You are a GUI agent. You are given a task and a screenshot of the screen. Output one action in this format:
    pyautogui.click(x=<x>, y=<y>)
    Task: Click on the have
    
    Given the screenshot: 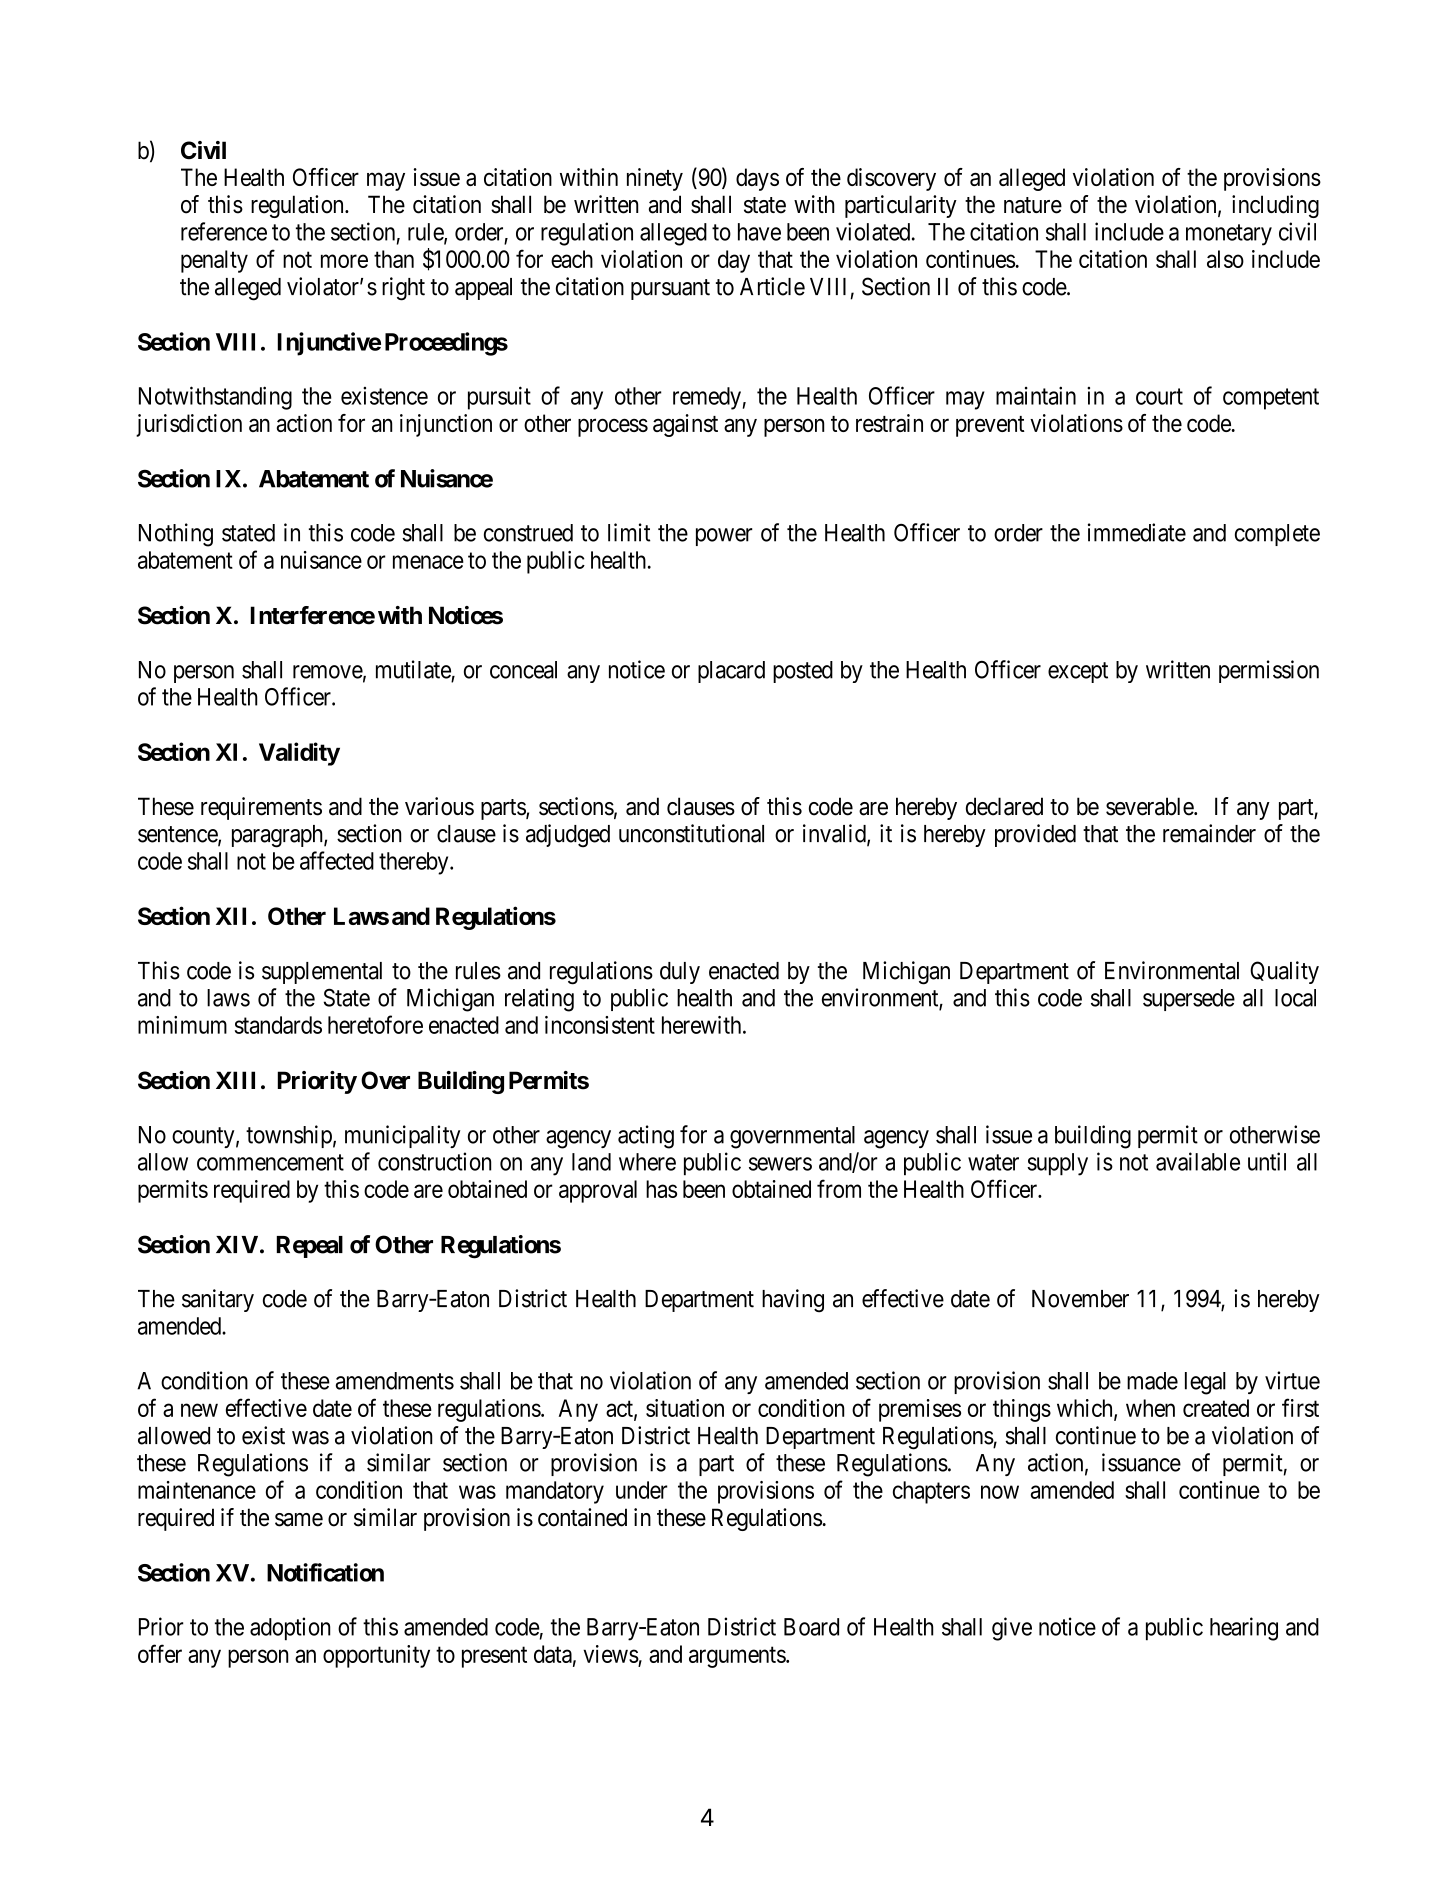 What is the action you would take?
    pyautogui.click(x=759, y=232)
